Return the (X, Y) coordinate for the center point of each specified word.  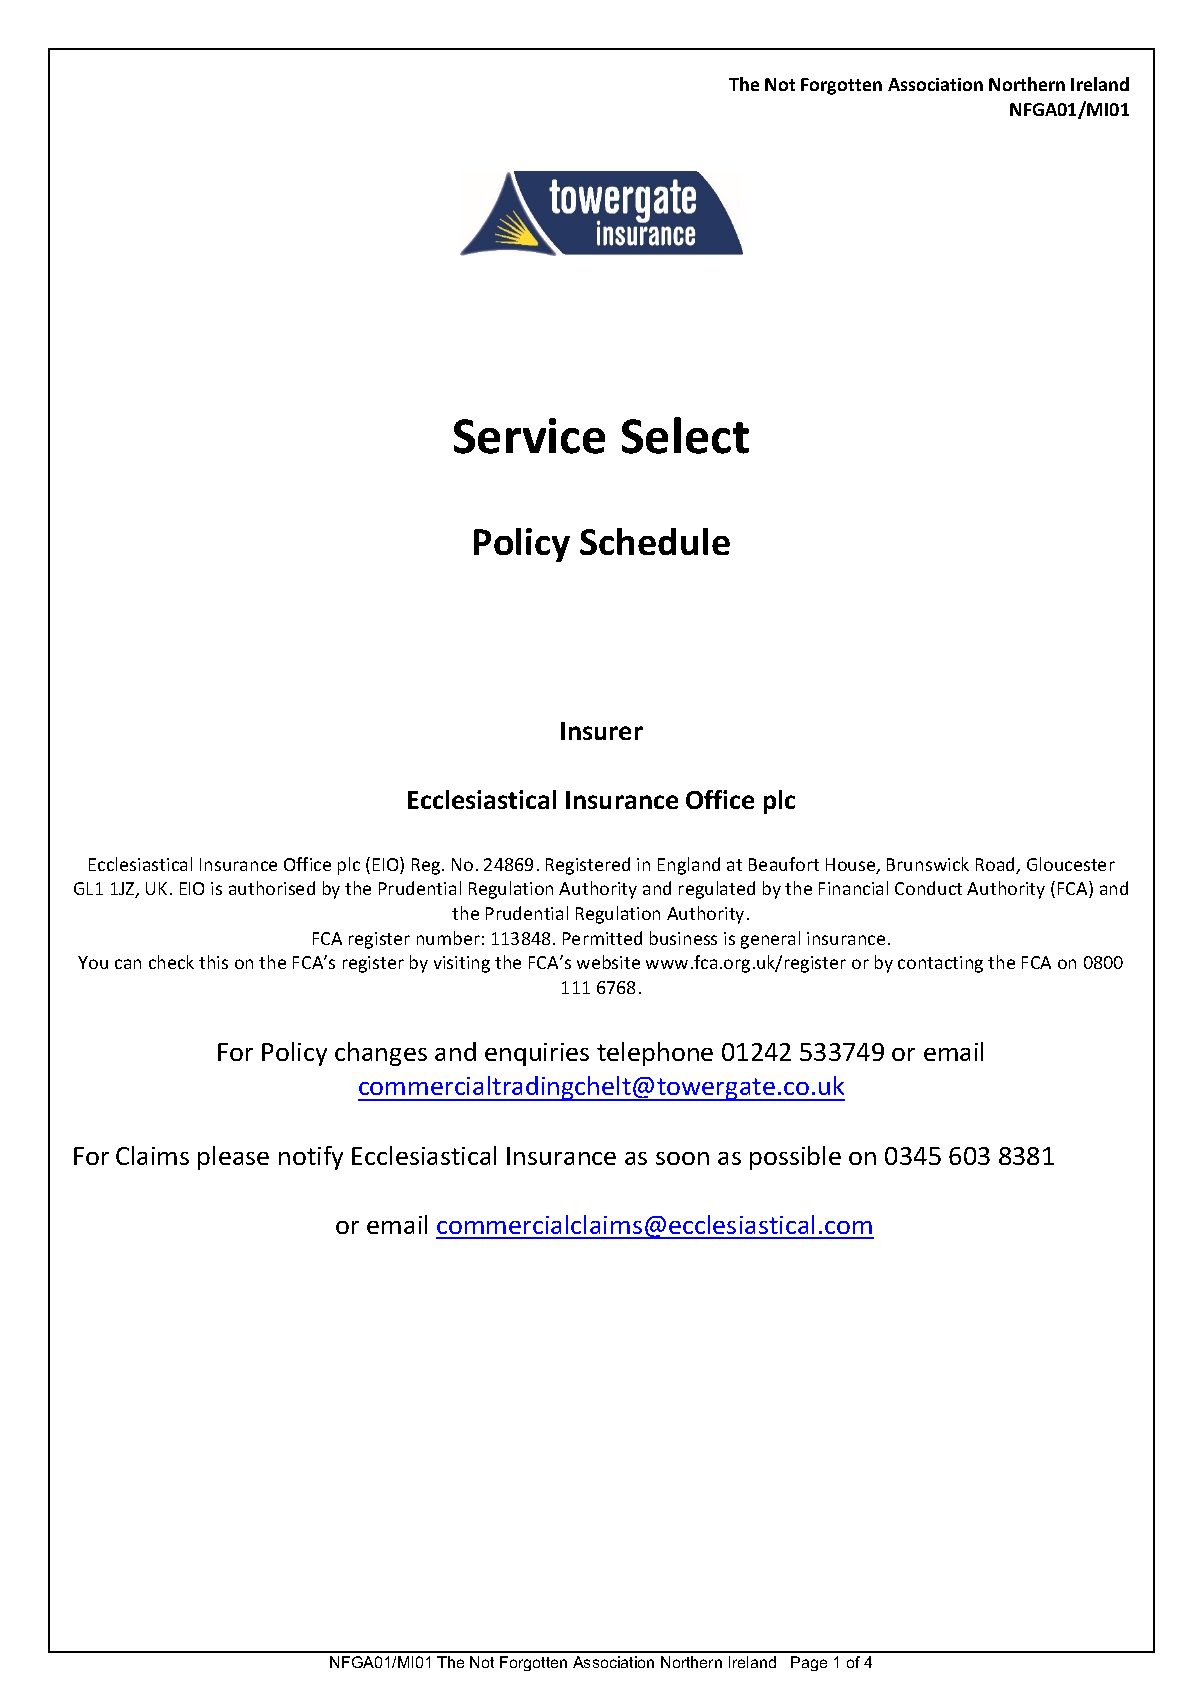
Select (685, 435)
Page (809, 1663)
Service (529, 436)
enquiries (537, 1054)
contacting (940, 964)
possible (795, 1158)
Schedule (655, 541)
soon (682, 1158)
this (213, 962)
